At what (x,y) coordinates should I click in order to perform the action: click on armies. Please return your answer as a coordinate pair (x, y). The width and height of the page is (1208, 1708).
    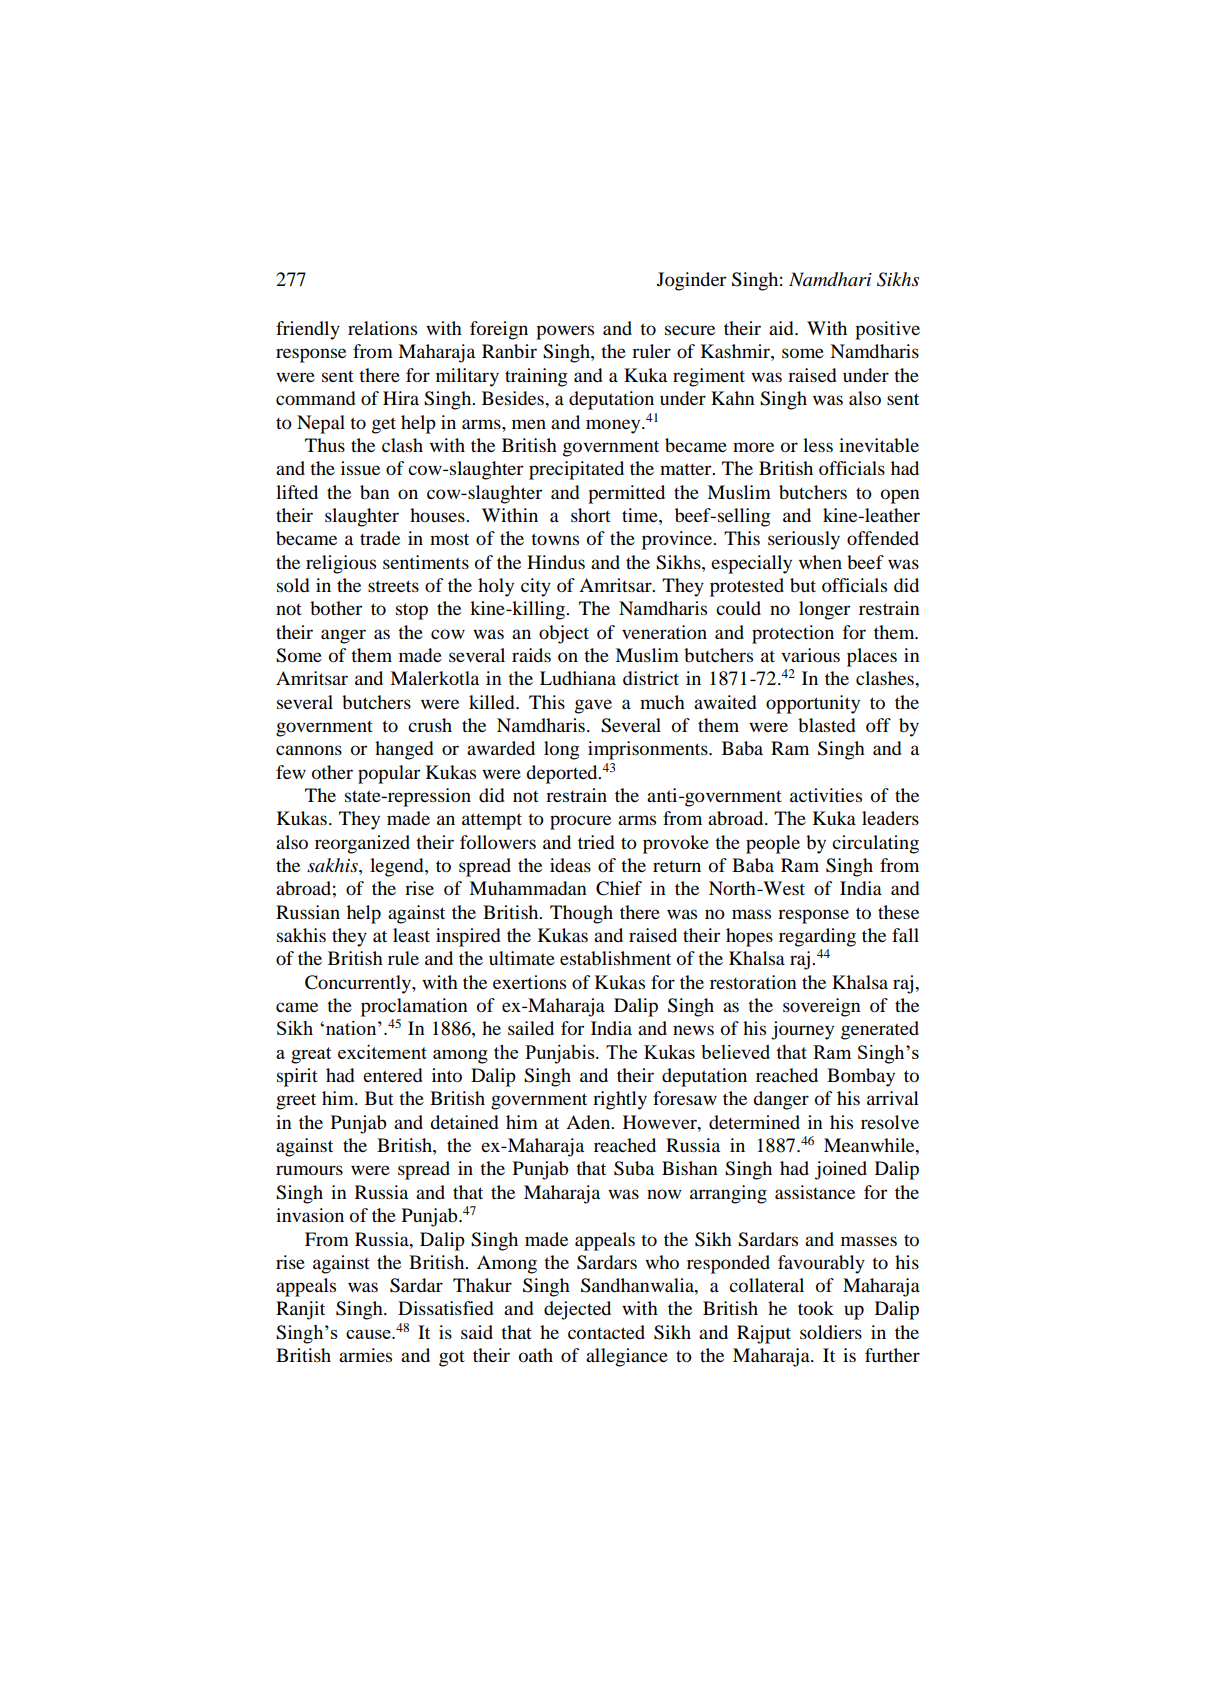
    Looking at the image, I should click on (365, 1355).
